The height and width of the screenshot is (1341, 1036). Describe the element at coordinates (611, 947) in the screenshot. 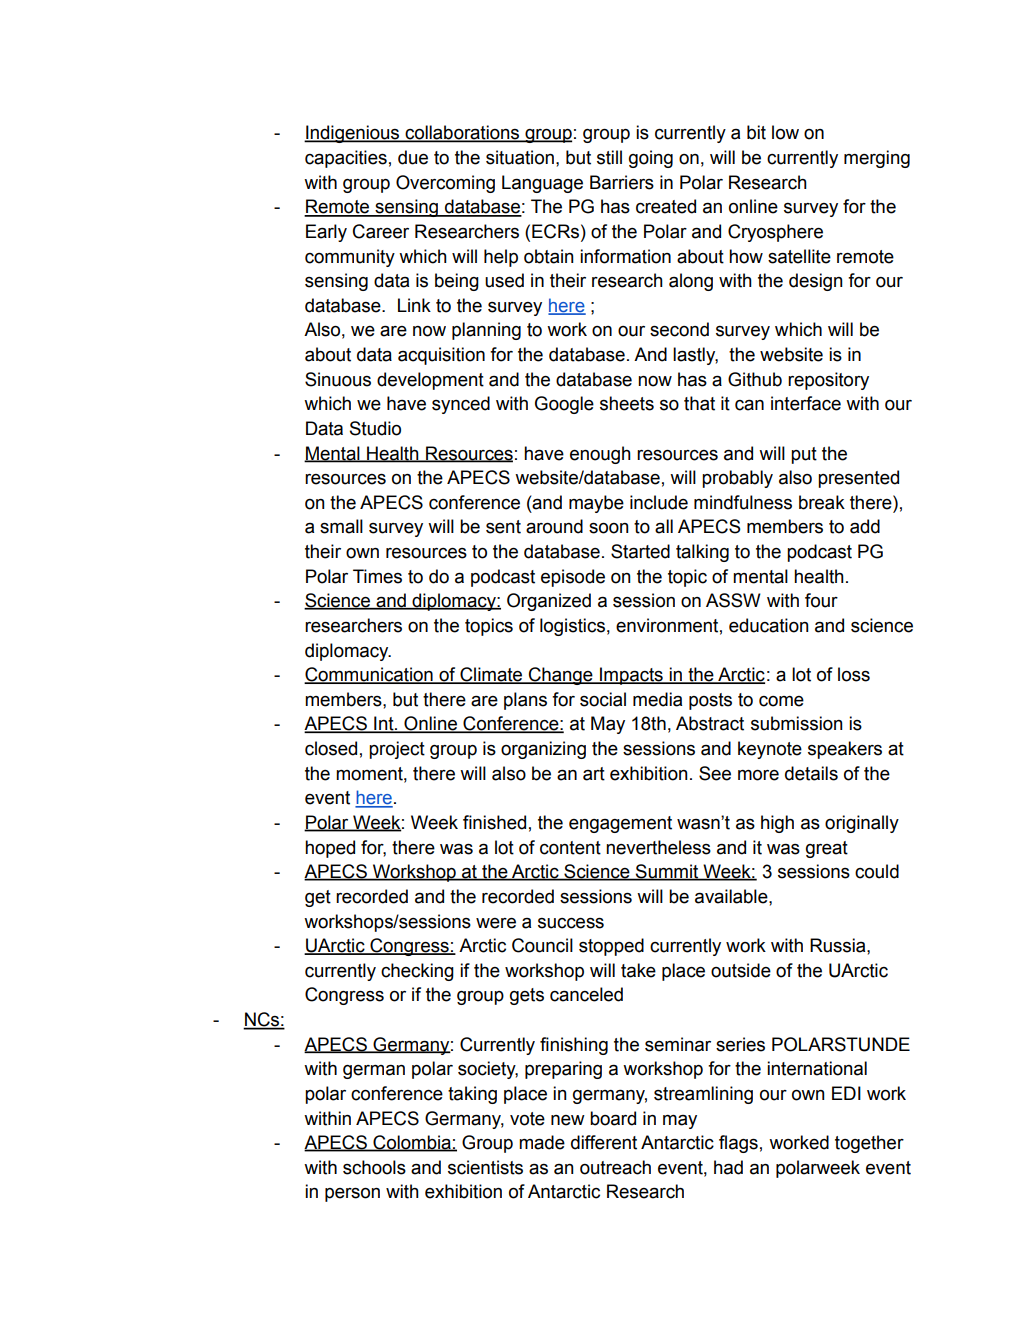

I see `stopped` at that location.
